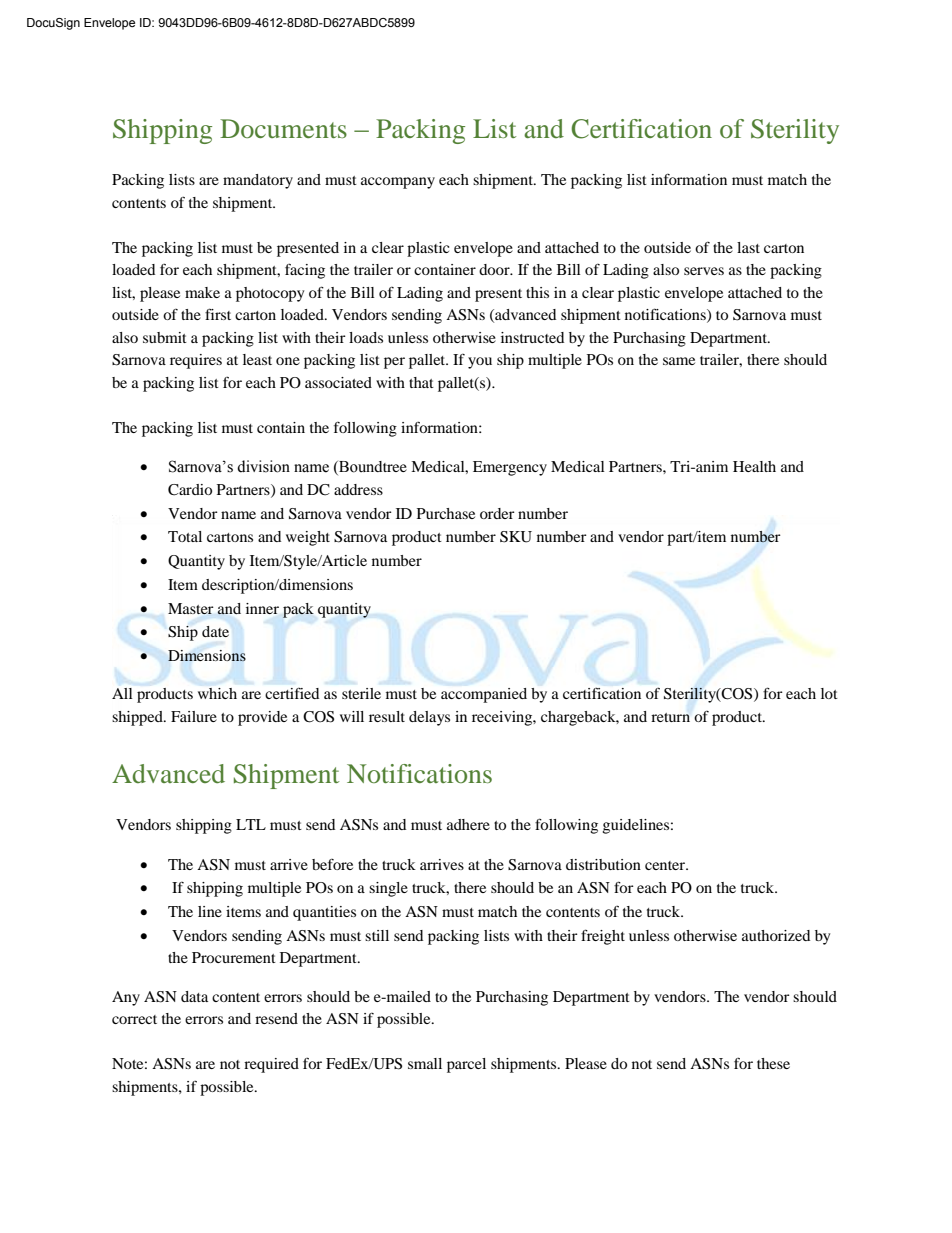  What do you see at coordinates (468, 824) in the screenshot?
I see `adhere` at bounding box center [468, 824].
